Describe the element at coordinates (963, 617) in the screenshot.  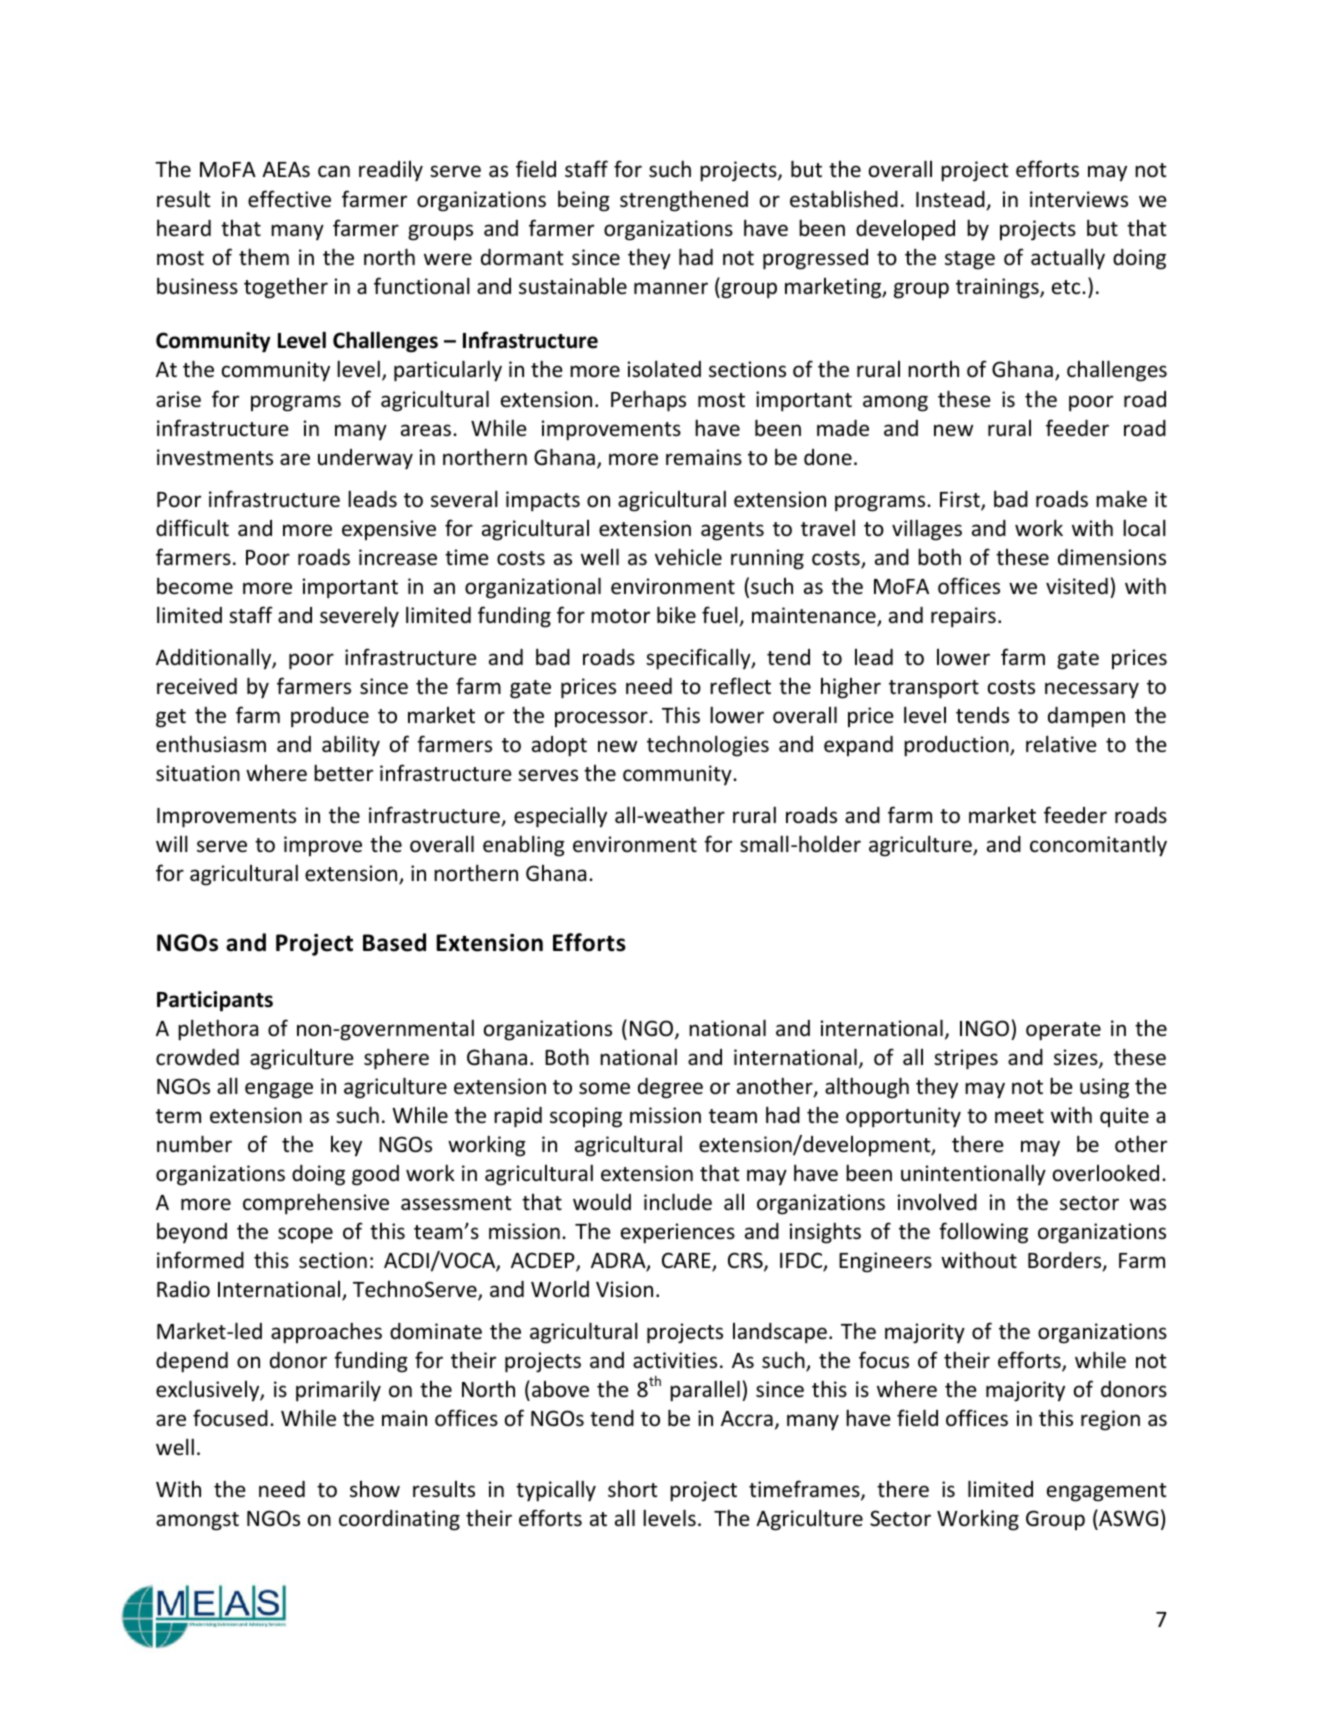
I see `repairs` at that location.
